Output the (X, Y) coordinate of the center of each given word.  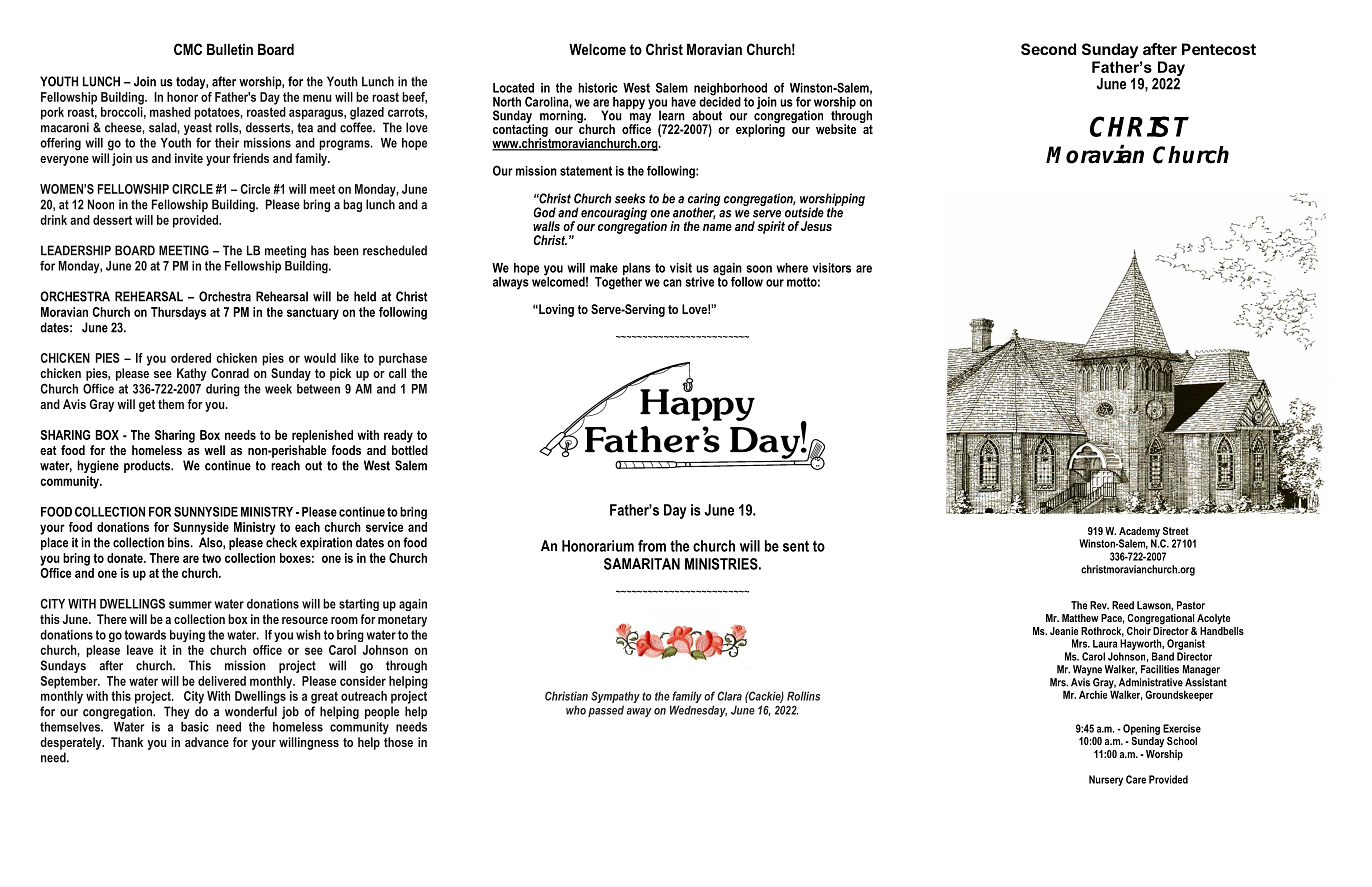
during (223, 390)
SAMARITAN (642, 564)
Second (1048, 49)
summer (190, 605)
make (604, 268)
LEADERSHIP (76, 250)
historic (598, 88)
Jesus (816, 226)
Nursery (1106, 780)
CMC (188, 49)
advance (207, 742)
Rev (1099, 605)
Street (1176, 531)
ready (398, 436)
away (639, 712)
